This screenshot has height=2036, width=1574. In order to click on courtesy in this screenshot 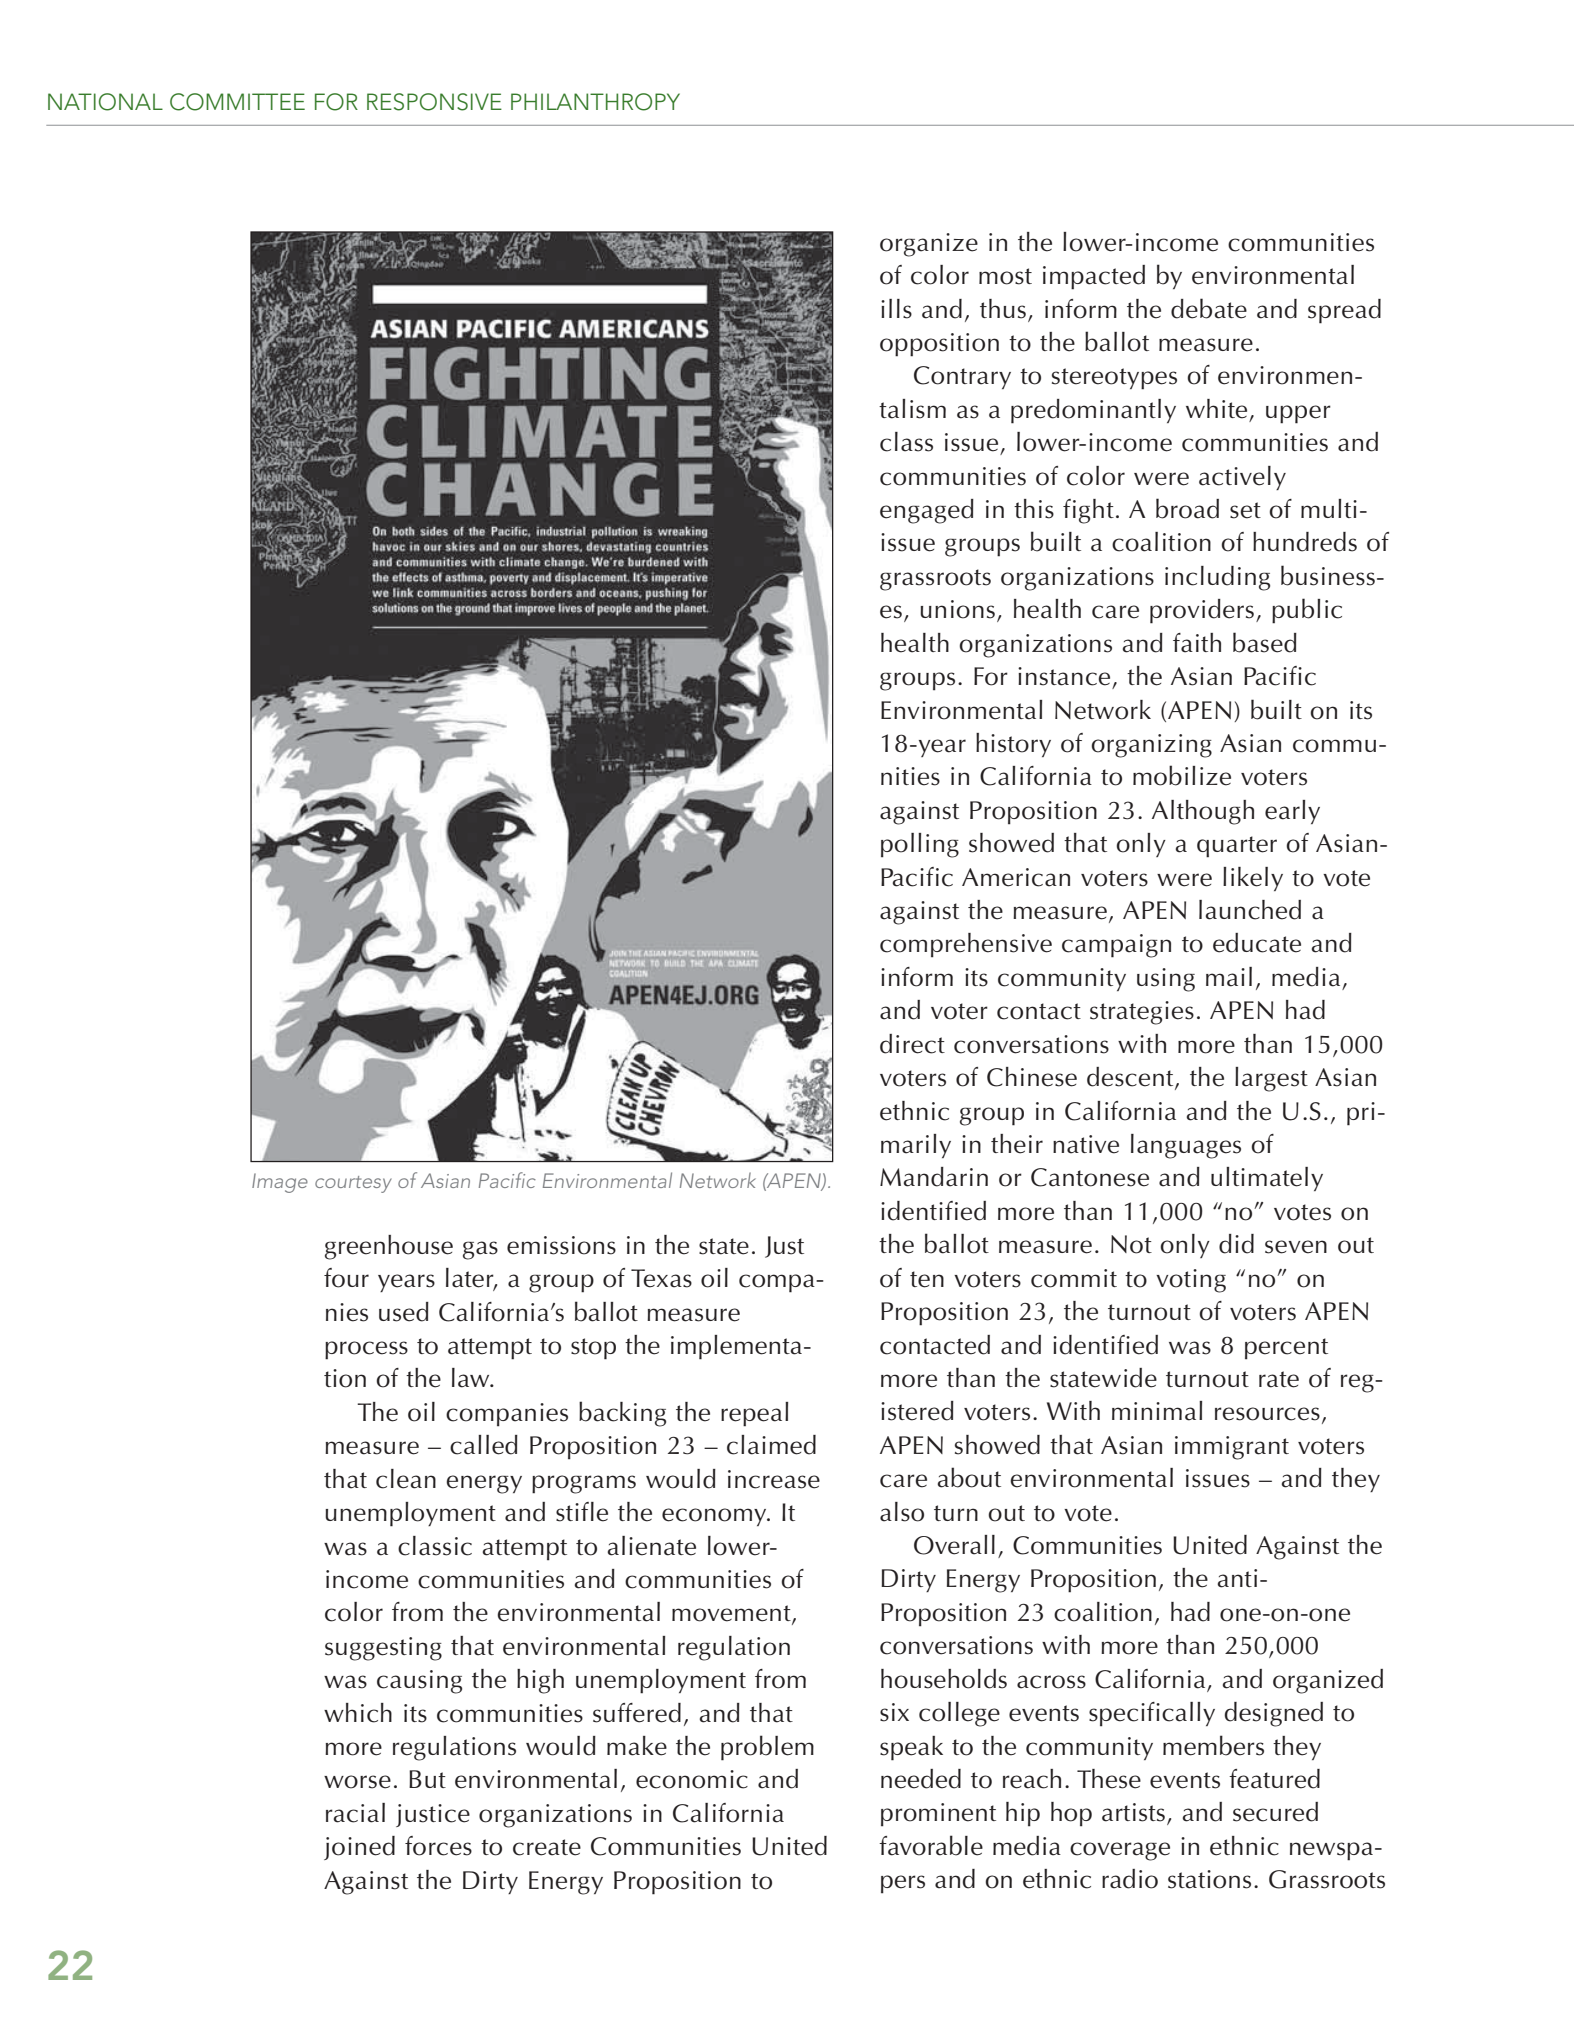, I will do `click(353, 1184)`.
